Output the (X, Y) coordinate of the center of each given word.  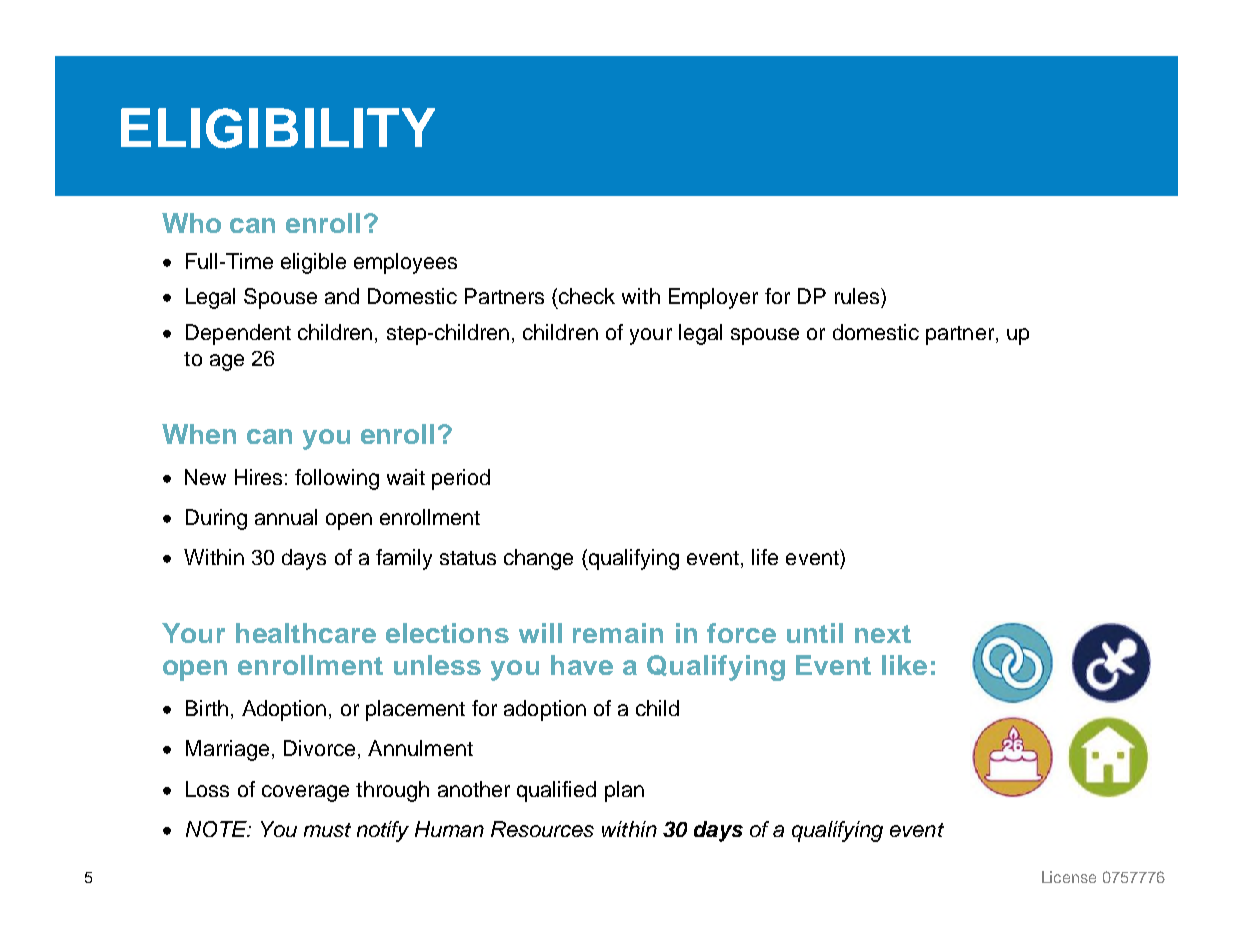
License (1069, 877)
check (587, 296)
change (538, 559)
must (327, 830)
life (765, 557)
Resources (542, 829)
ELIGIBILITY (278, 128)
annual (286, 517)
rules (857, 296)
